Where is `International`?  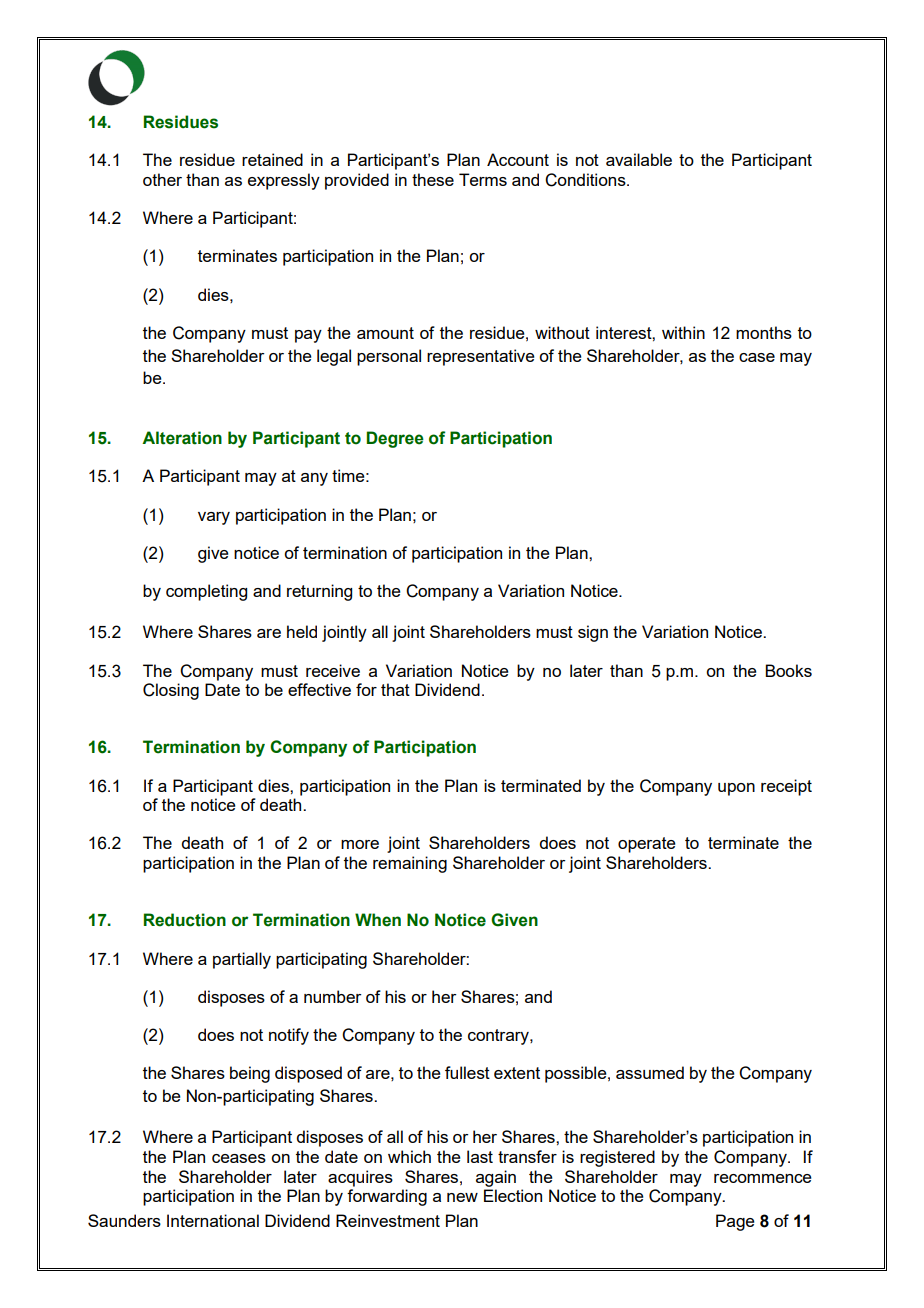 International is located at coordinates (213, 1220).
